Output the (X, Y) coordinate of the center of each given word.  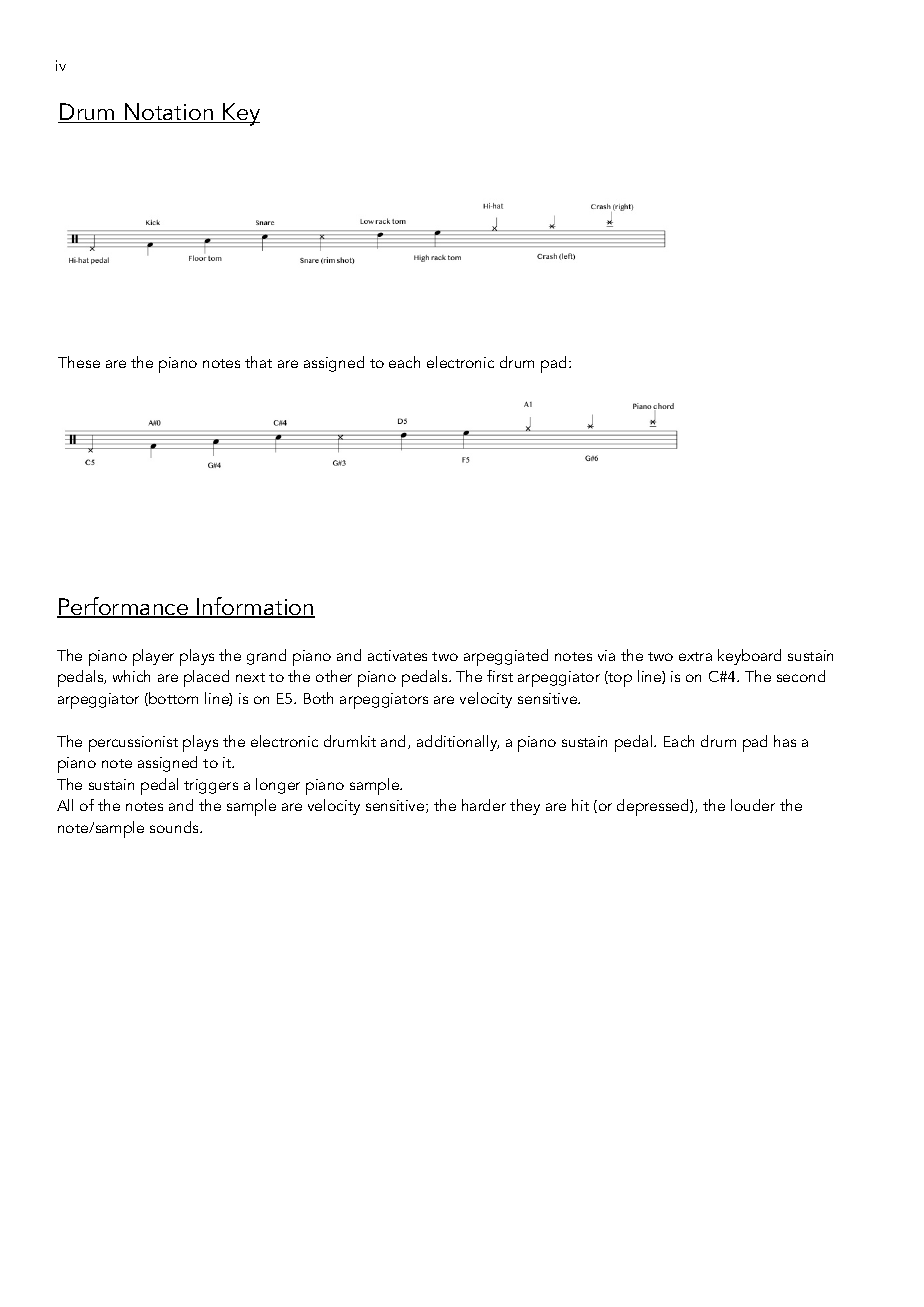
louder (753, 805)
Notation (169, 113)
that (258, 362)
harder (484, 805)
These (79, 362)
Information (255, 607)
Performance (123, 607)
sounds (176, 827)
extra (695, 656)
